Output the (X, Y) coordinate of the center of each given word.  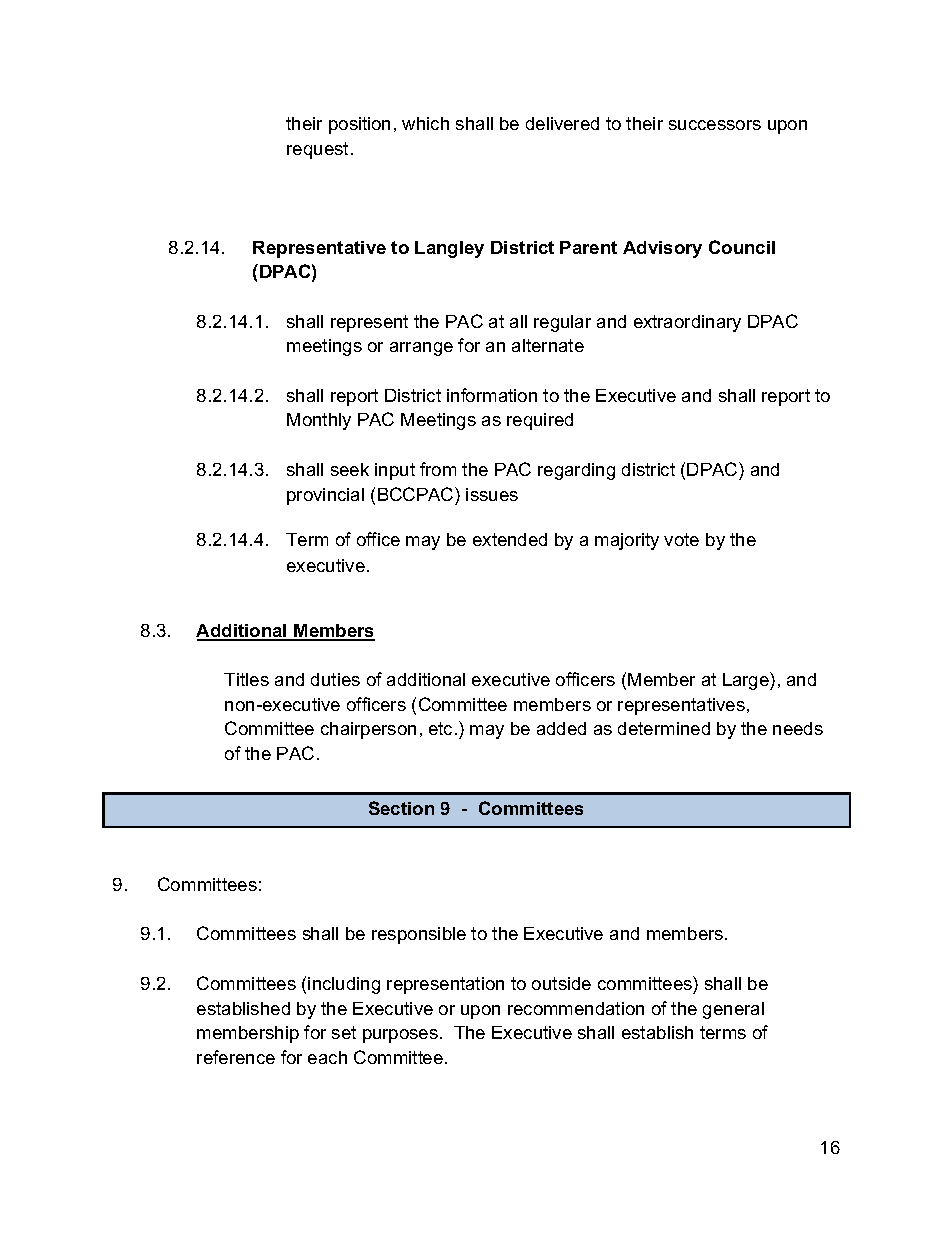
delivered (562, 123)
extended (510, 539)
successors (715, 125)
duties (335, 679)
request (317, 150)
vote (681, 539)
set (344, 1032)
